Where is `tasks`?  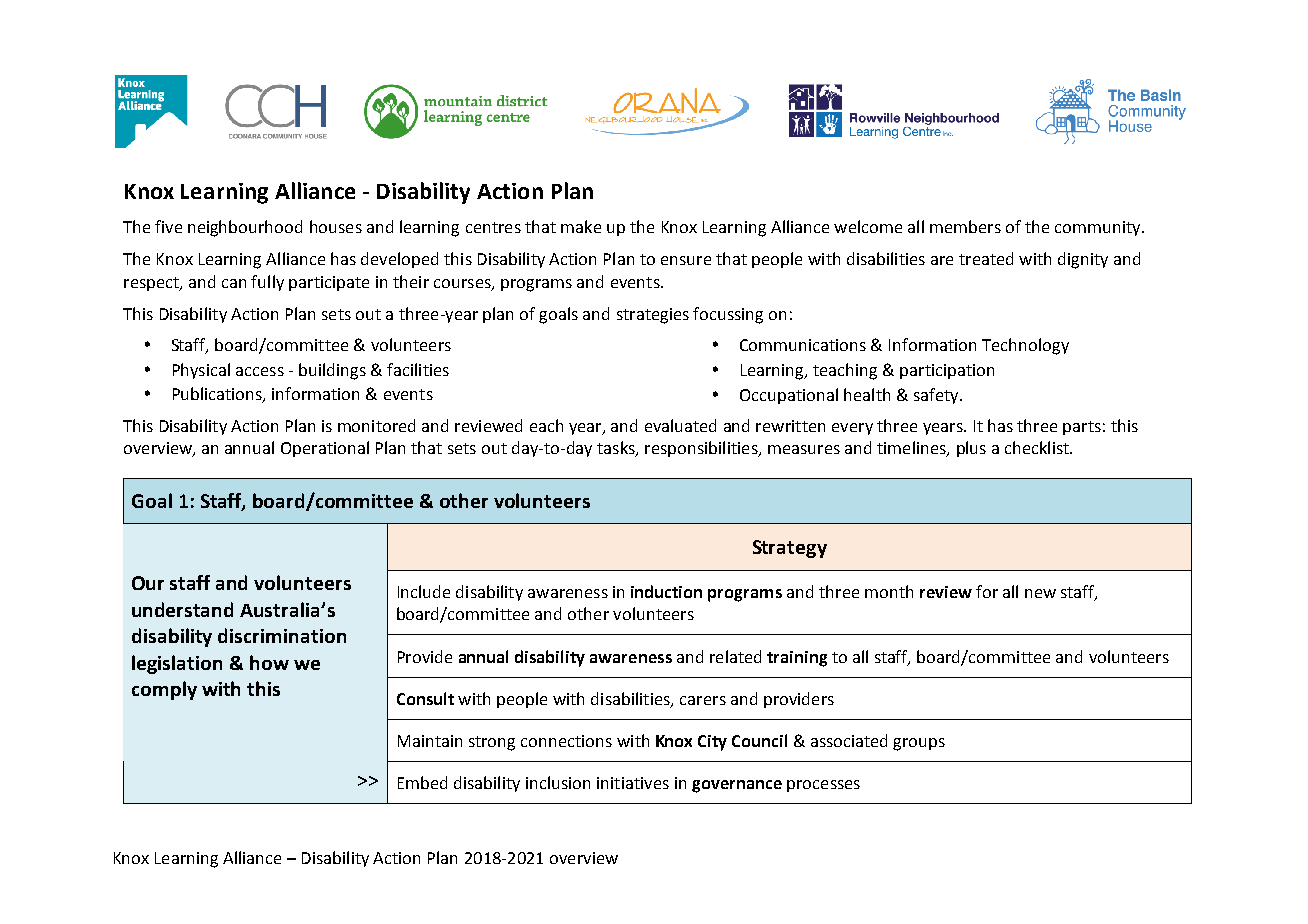 tasks is located at coordinates (617, 449).
